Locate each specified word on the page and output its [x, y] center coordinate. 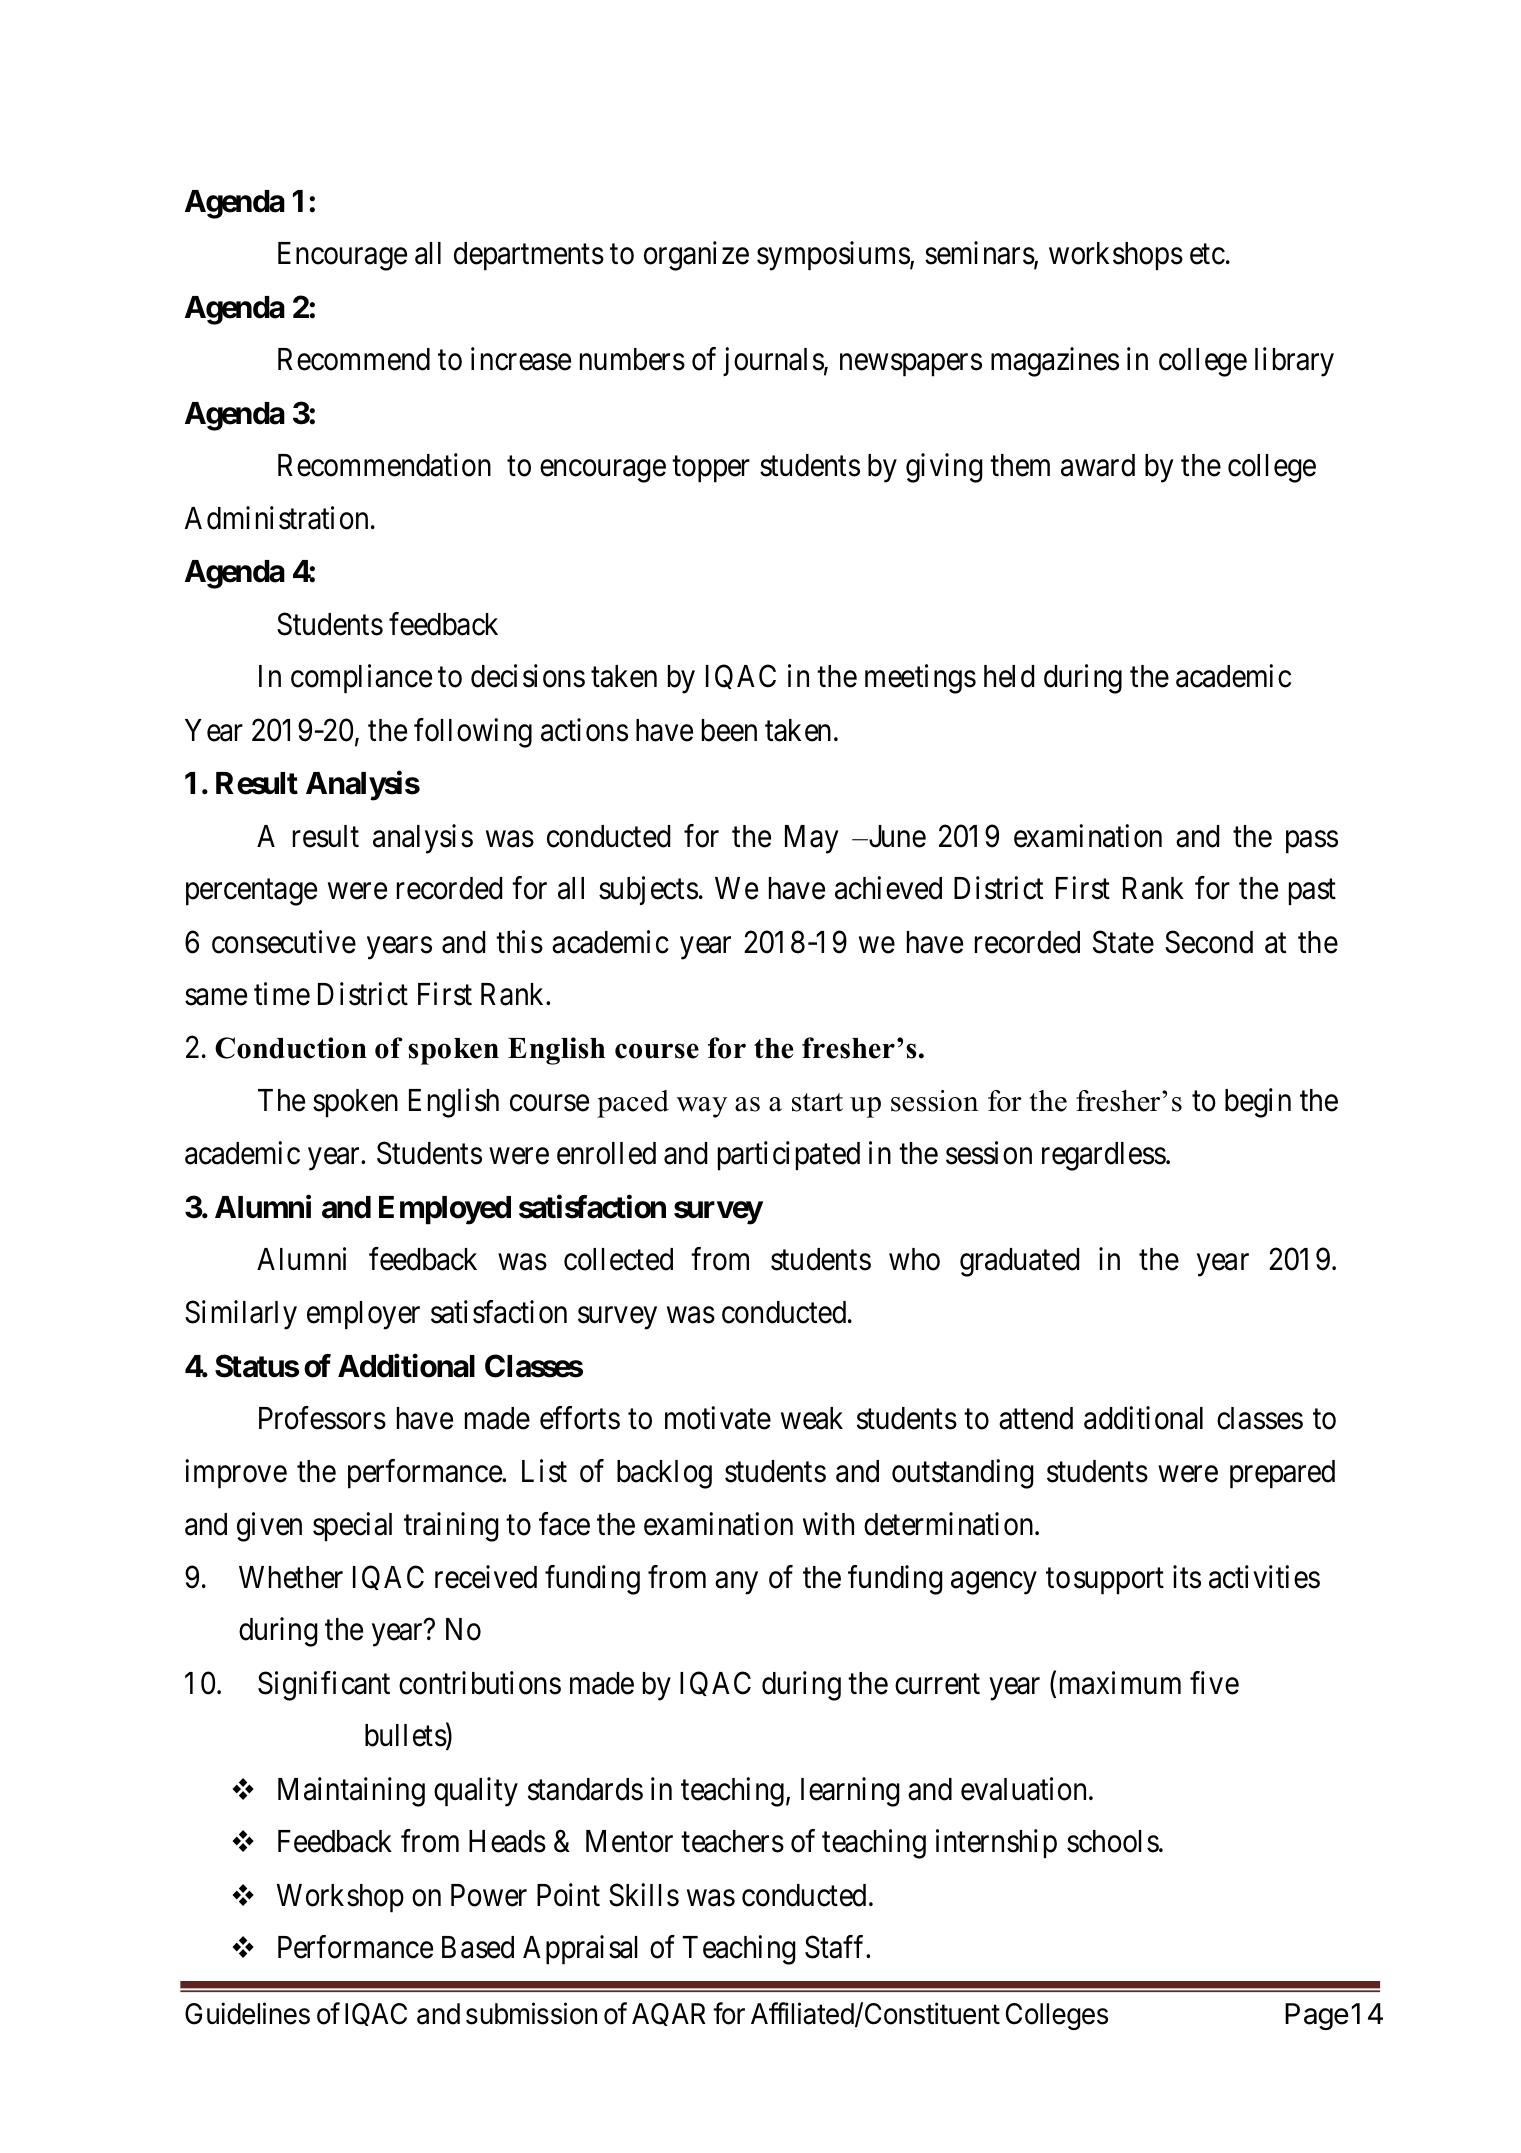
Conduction [291, 1048]
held [1009, 676]
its [1187, 1577]
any [736, 1583]
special [352, 1527]
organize [696, 256]
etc [1207, 254]
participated [789, 1156]
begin [1258, 1103]
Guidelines [247, 2013]
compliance [361, 679]
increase [521, 359]
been [729, 730]
